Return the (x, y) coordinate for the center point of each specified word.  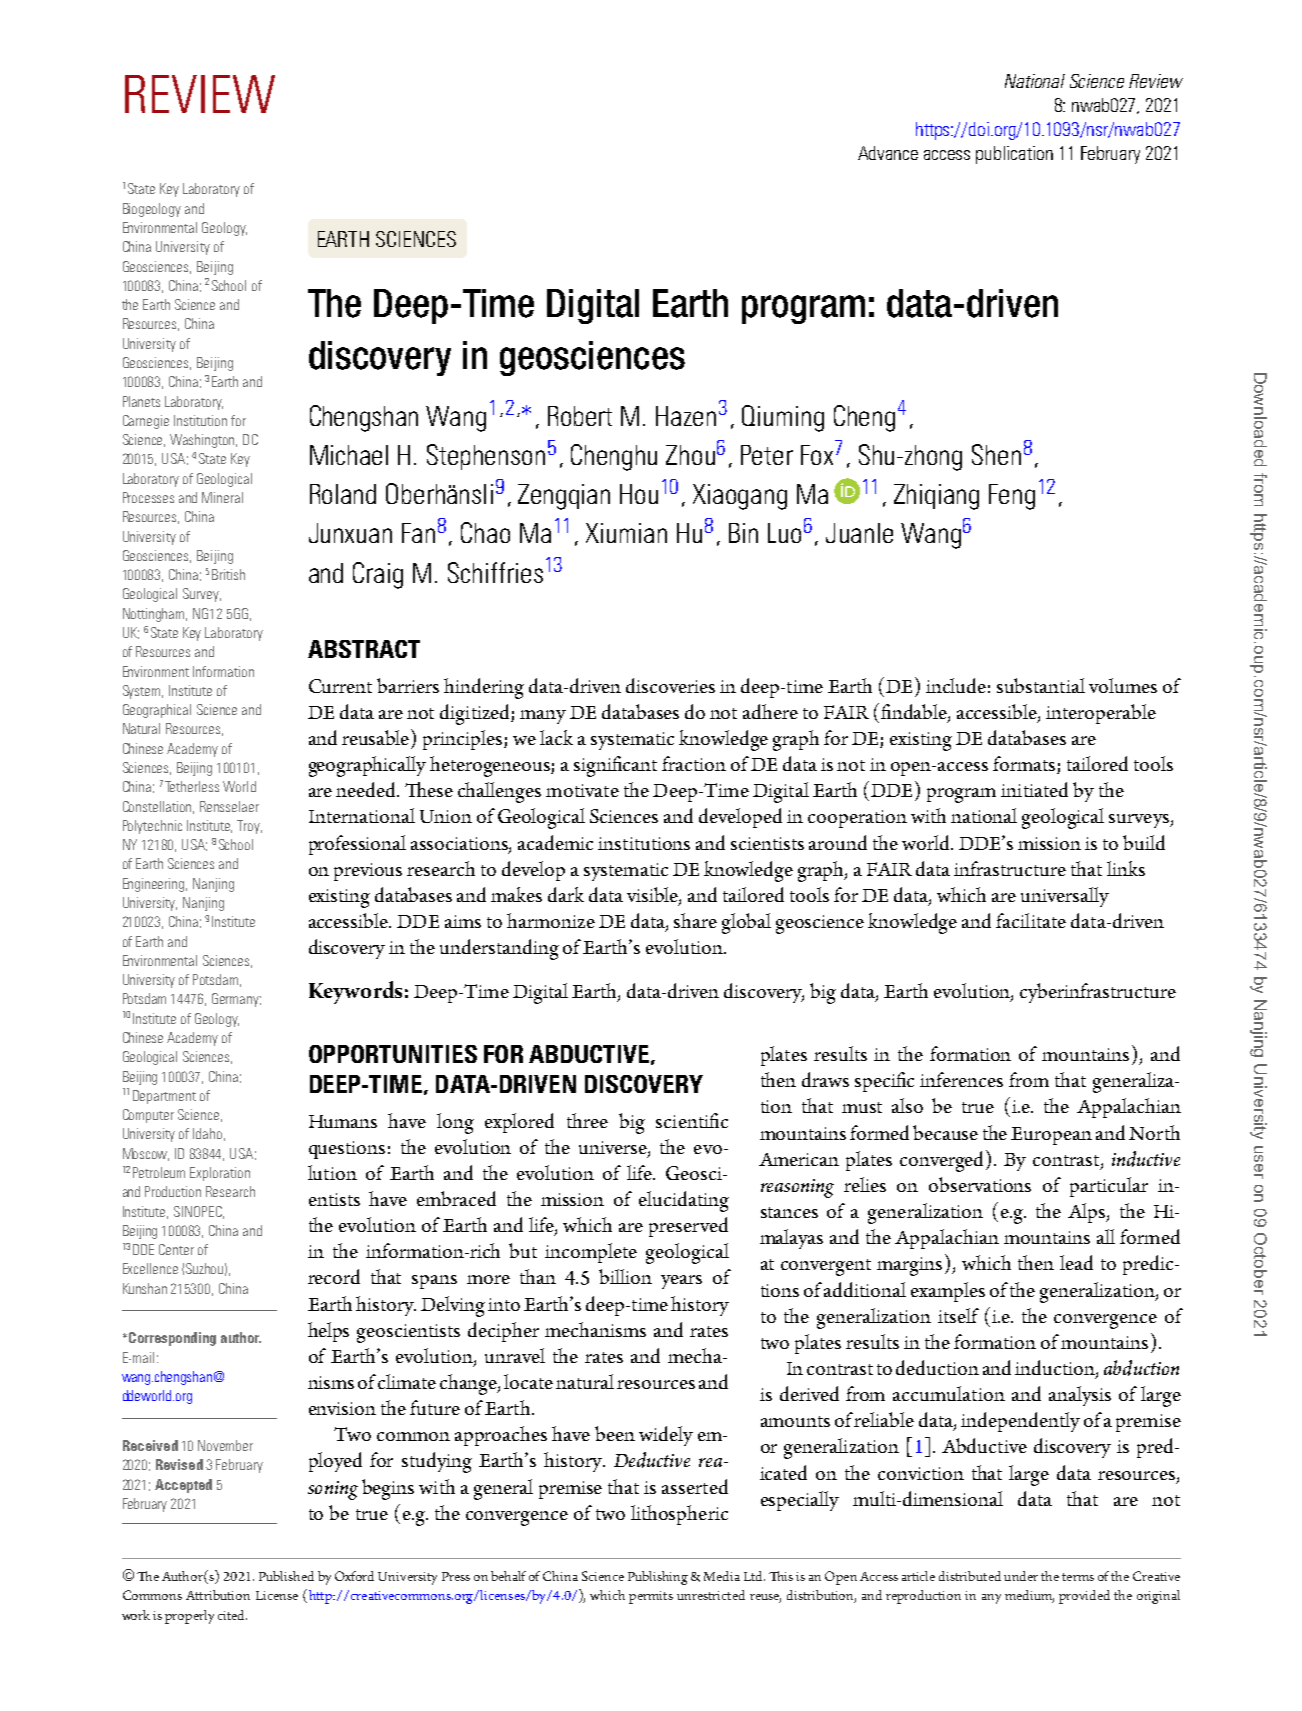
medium (1029, 1596)
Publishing (658, 1578)
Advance (888, 153)
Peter (767, 455)
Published (286, 1576)
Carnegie (146, 422)
